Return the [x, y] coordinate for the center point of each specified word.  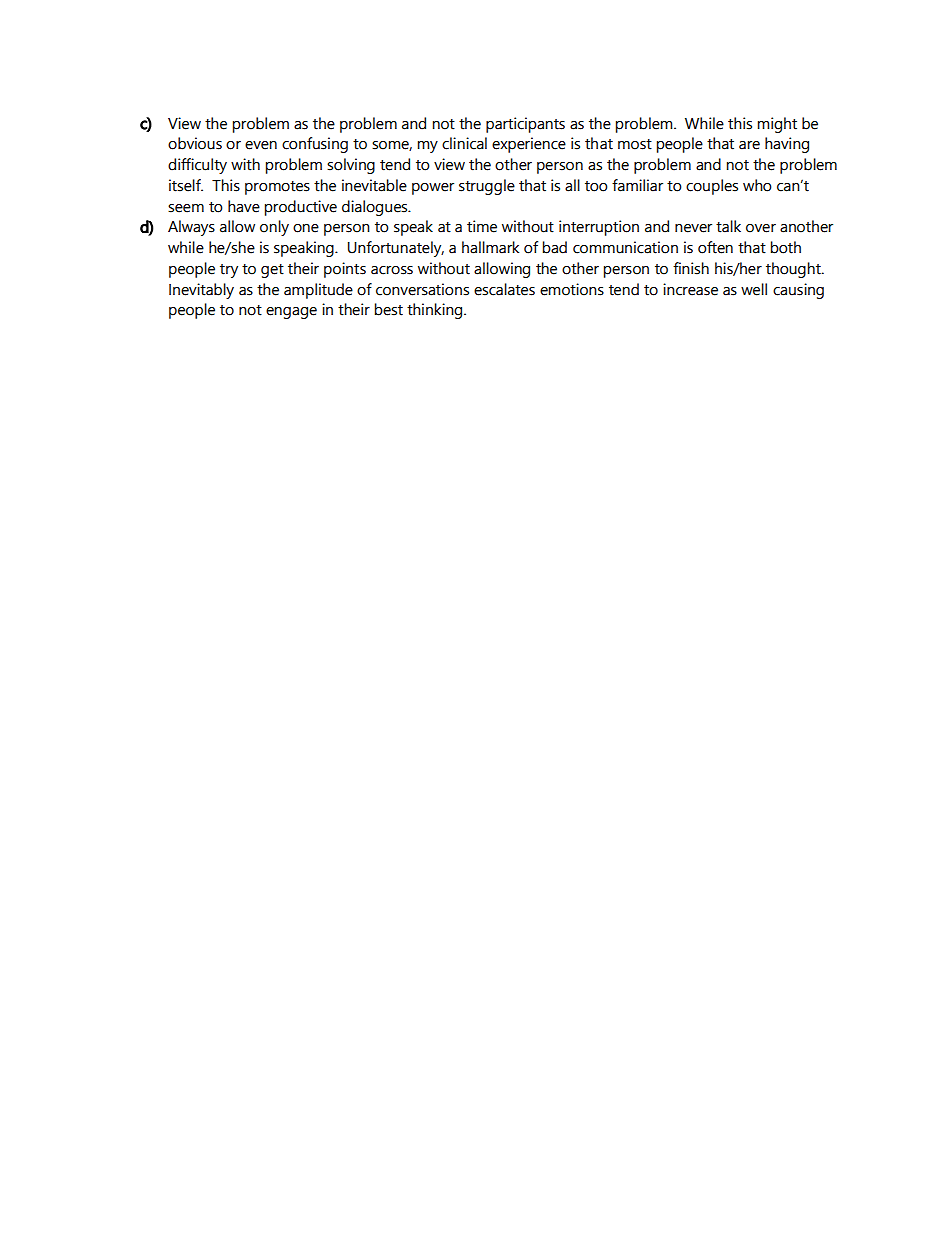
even [261, 145]
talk [728, 226]
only [274, 228]
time [482, 226]
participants [525, 125]
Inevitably [201, 291]
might [777, 125]
